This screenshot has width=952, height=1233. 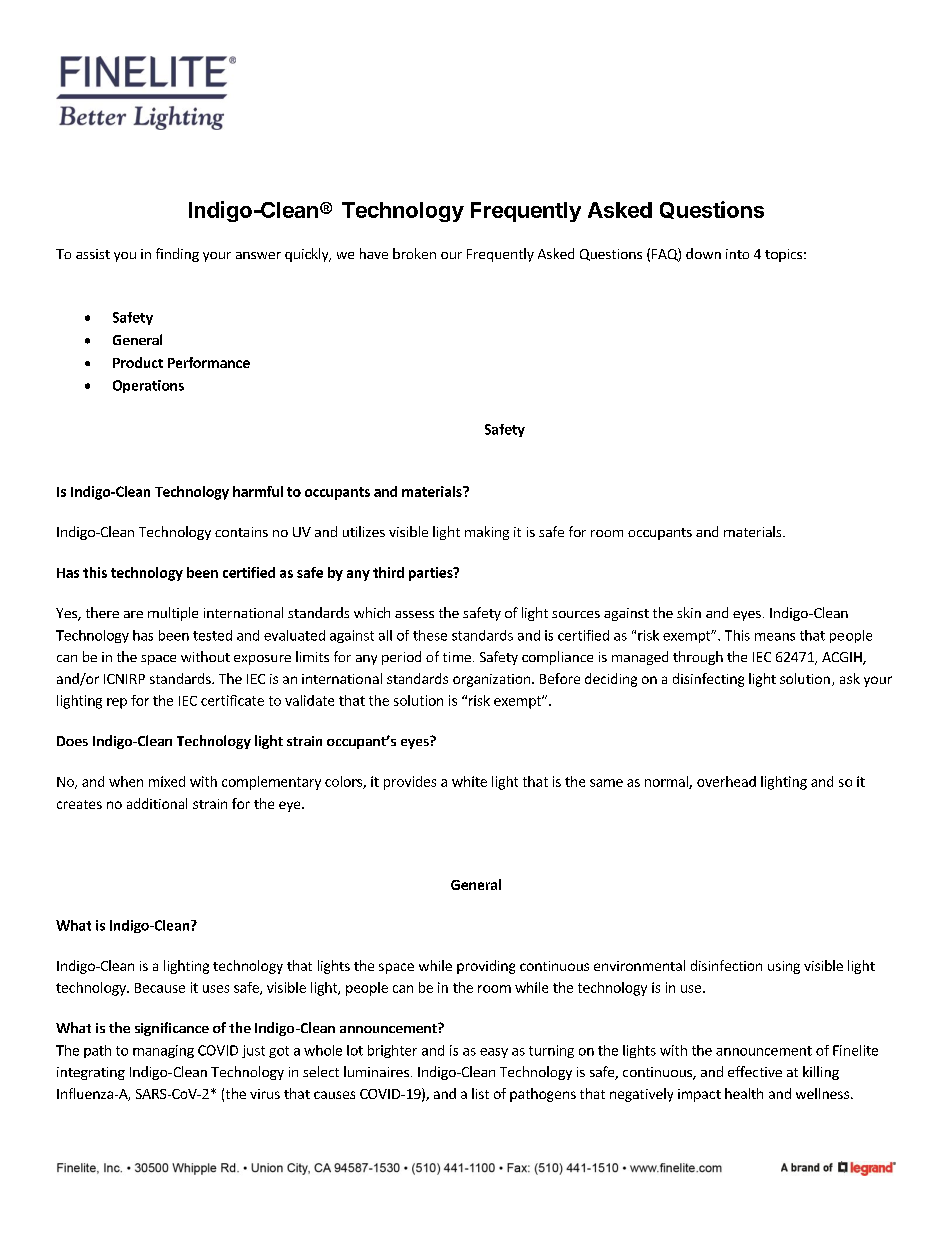 What do you see at coordinates (737, 254) in the screenshot?
I see `into` at bounding box center [737, 254].
